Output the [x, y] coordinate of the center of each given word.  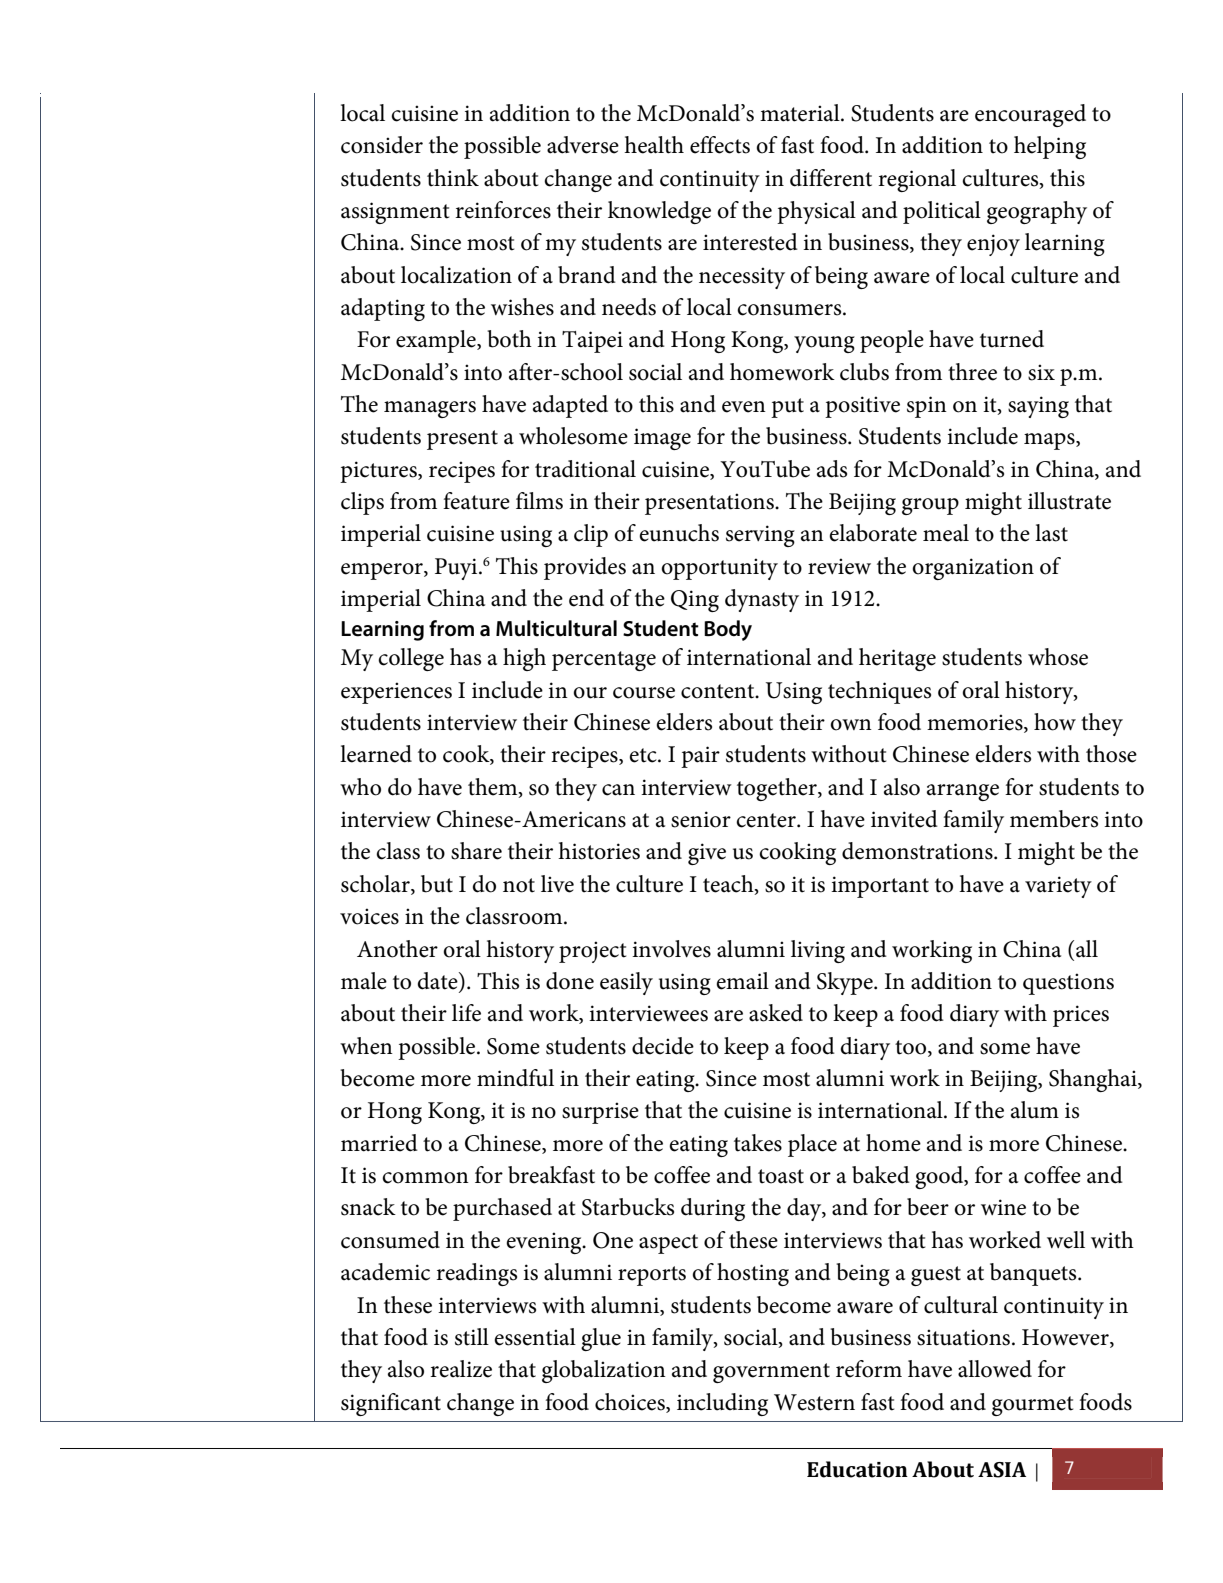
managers [430, 409]
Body [728, 630]
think [453, 178]
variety [1058, 887]
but [437, 884]
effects [720, 145]
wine [1003, 1207]
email [742, 981]
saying [1038, 407]
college [411, 659]
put [787, 408]
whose [1058, 657]
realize [461, 1369]
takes [758, 1143]
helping [1050, 147]
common [425, 1178]
